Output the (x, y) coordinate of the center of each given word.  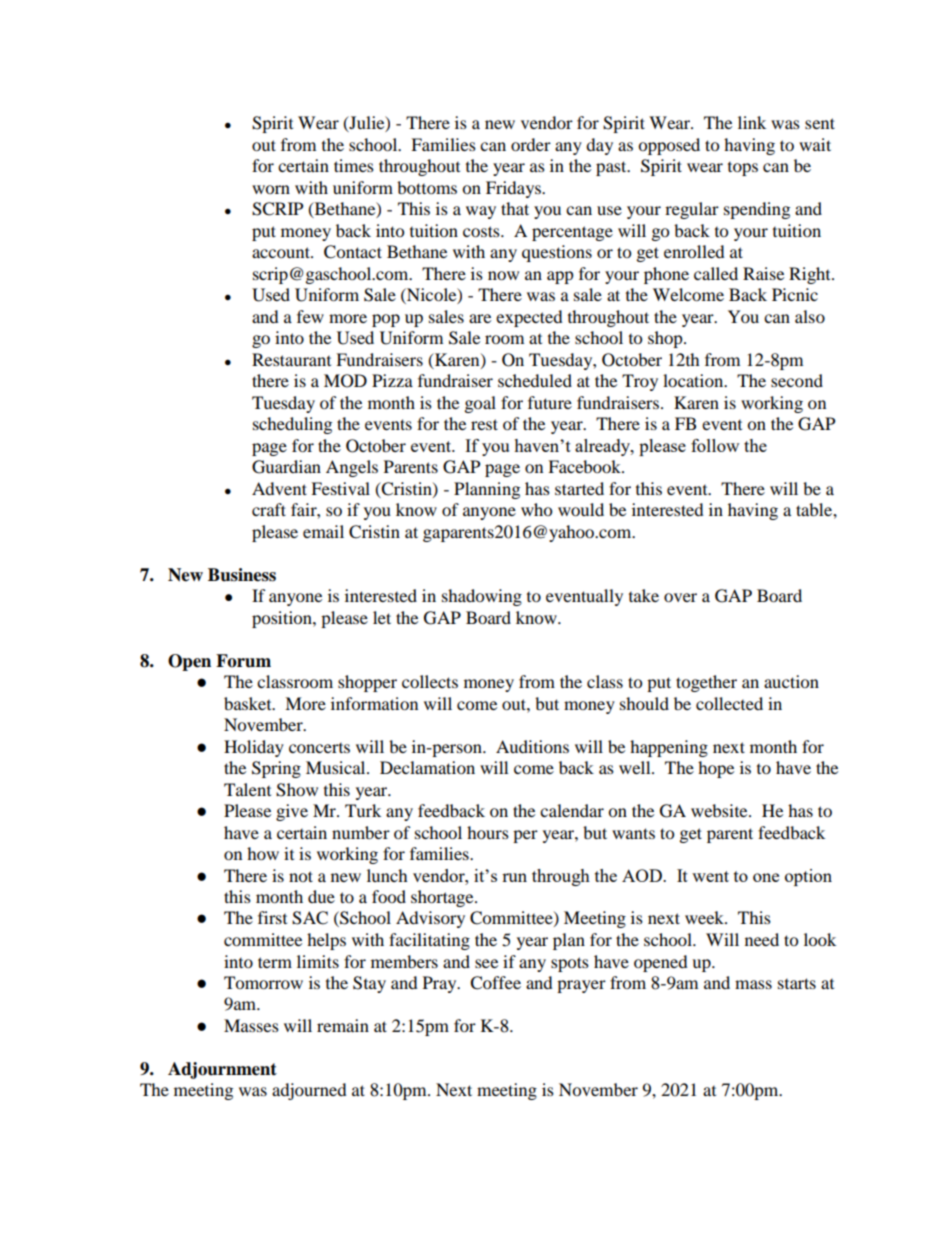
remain (343, 1025)
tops (743, 169)
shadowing (482, 597)
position (283, 619)
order (531, 144)
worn (271, 189)
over (680, 597)
